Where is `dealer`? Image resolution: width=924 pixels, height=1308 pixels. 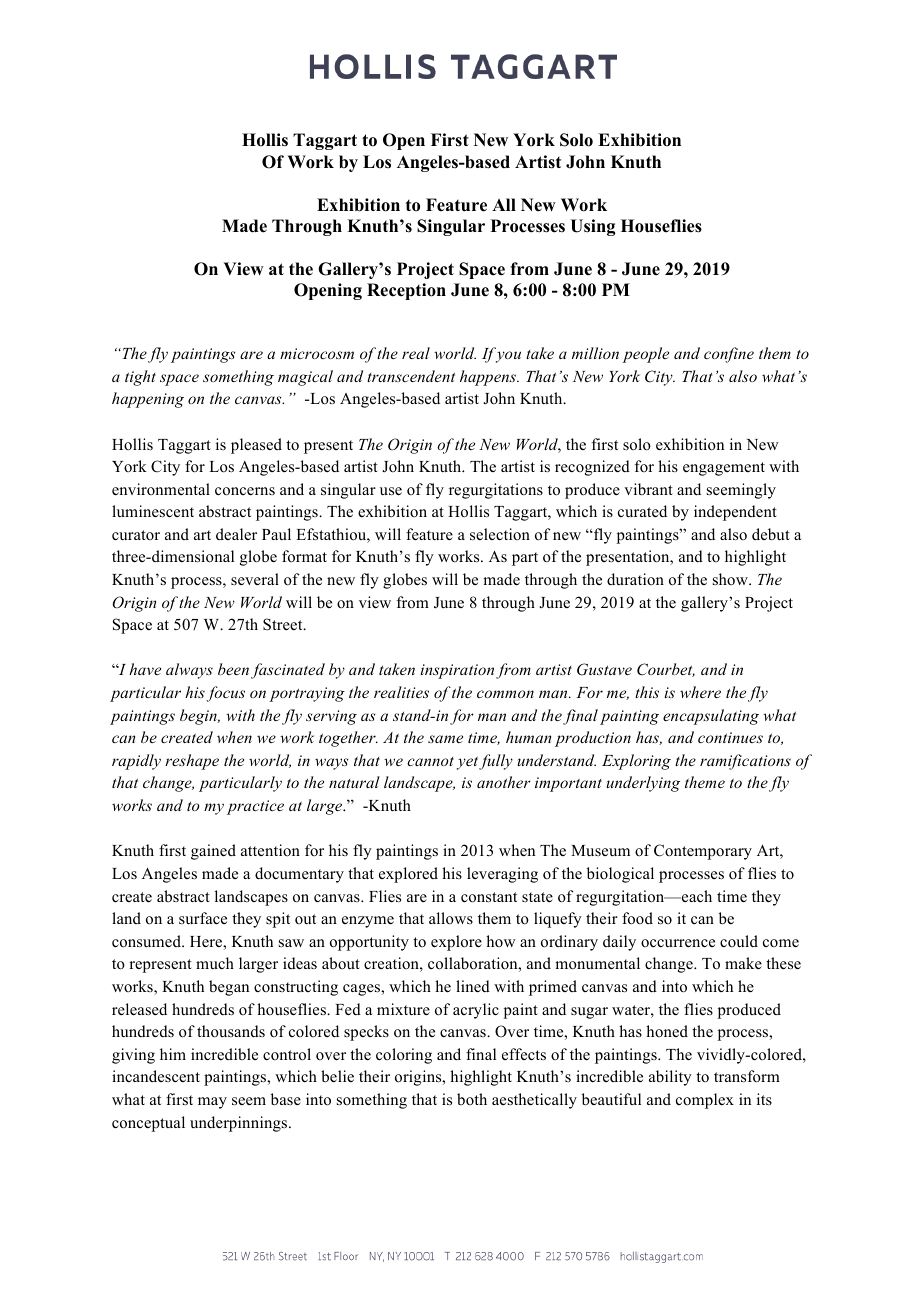
dealer is located at coordinates (236, 534).
